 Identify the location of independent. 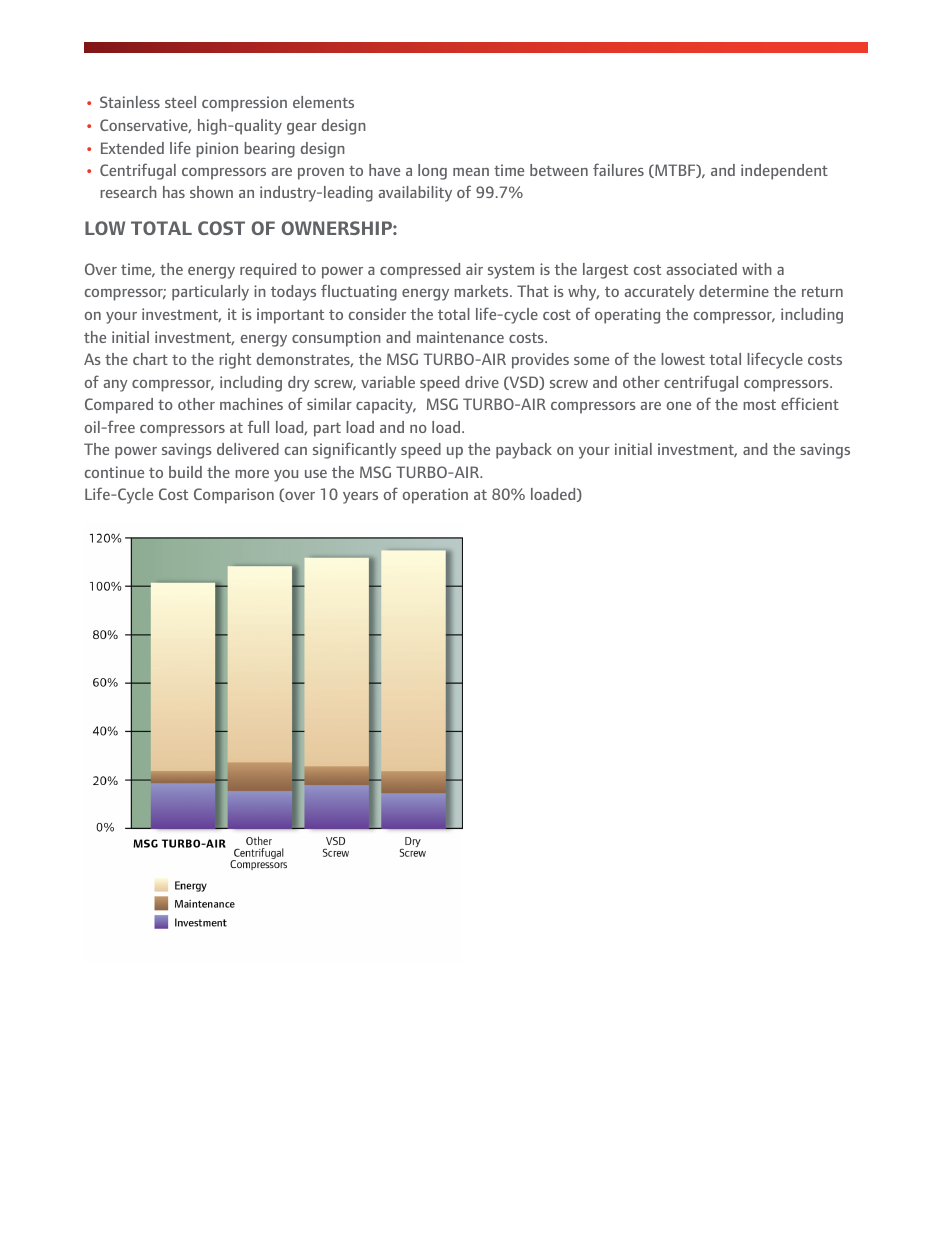
(784, 172).
